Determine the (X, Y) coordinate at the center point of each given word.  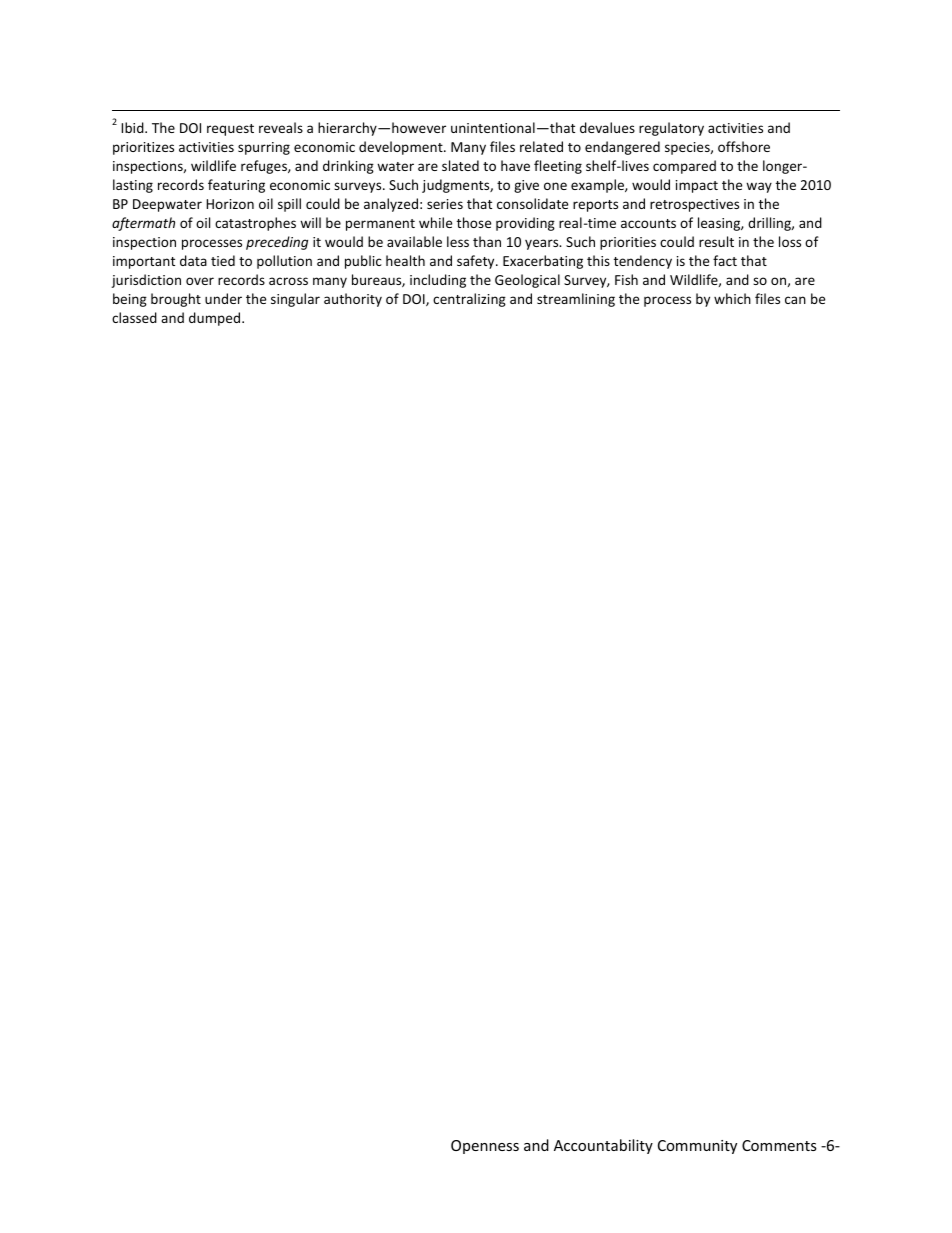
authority (353, 300)
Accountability (603, 1146)
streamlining (576, 300)
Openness (485, 1147)
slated (460, 165)
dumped (216, 319)
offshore (744, 146)
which (732, 298)
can (795, 300)
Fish (626, 279)
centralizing (469, 300)
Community (697, 1147)
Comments (779, 1145)
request (230, 130)
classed (134, 317)
